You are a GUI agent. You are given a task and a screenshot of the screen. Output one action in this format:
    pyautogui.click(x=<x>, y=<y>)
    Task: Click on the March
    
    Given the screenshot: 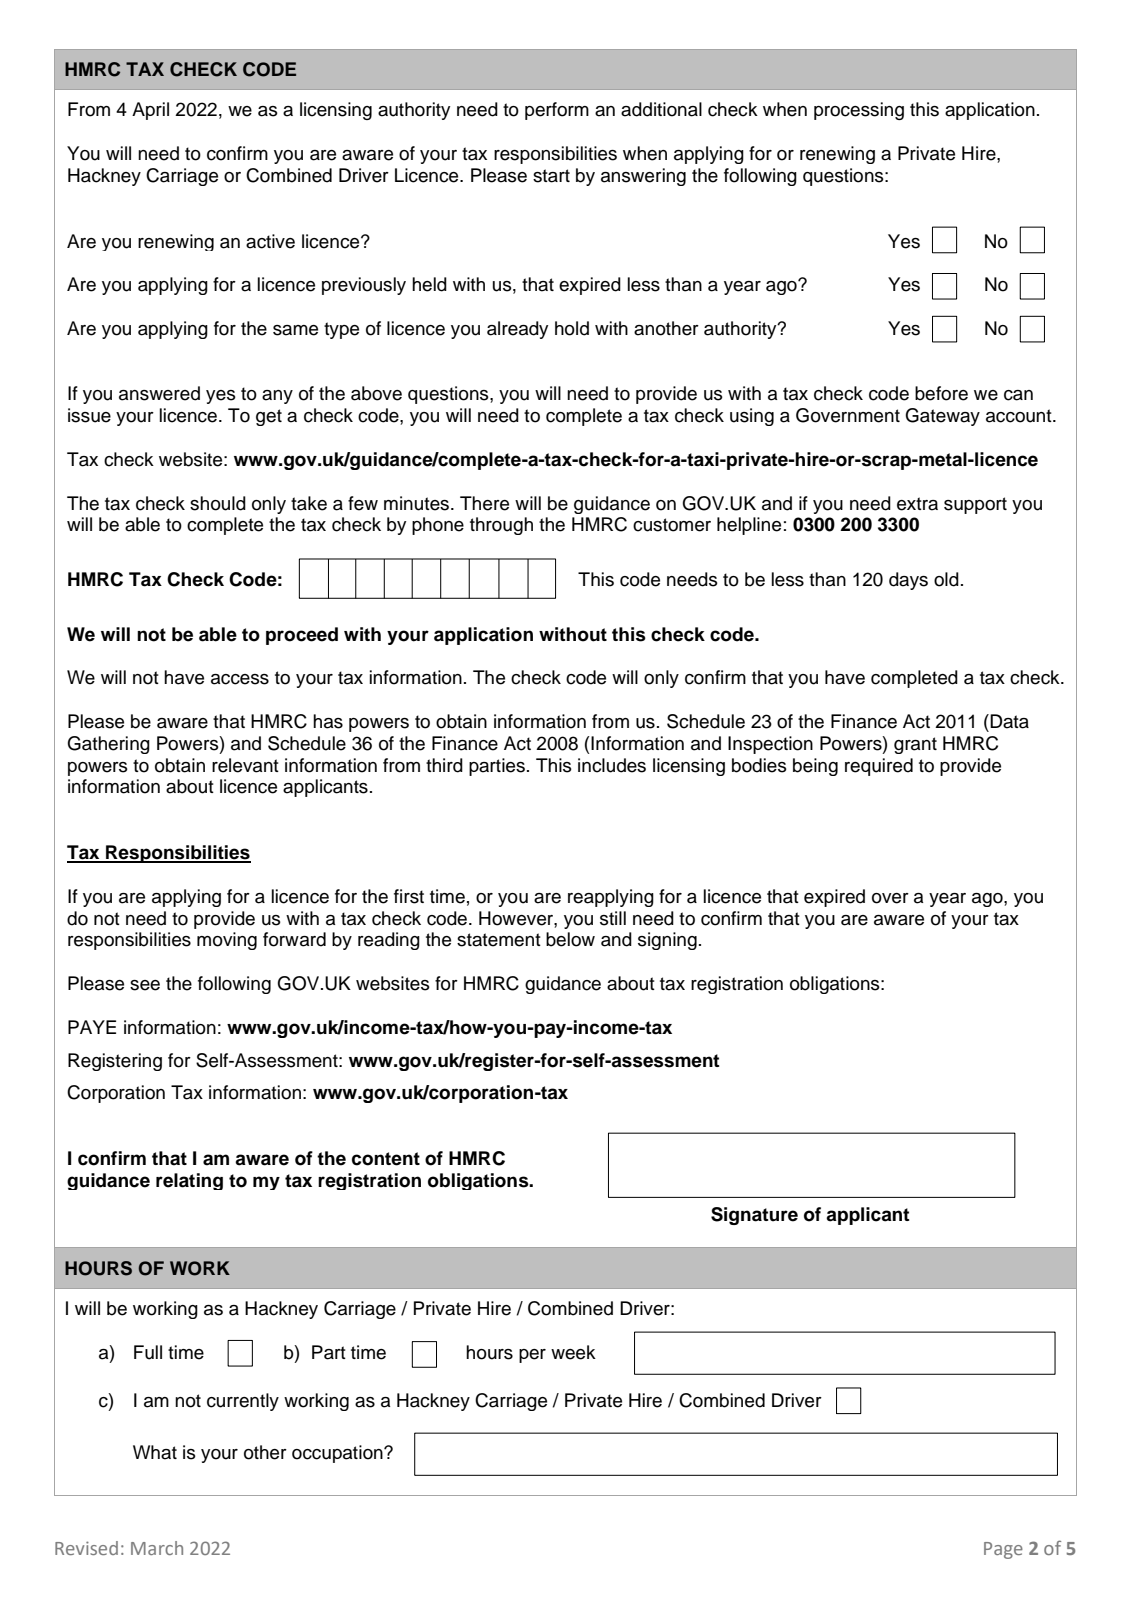 What is the action you would take?
    pyautogui.click(x=157, y=1548)
